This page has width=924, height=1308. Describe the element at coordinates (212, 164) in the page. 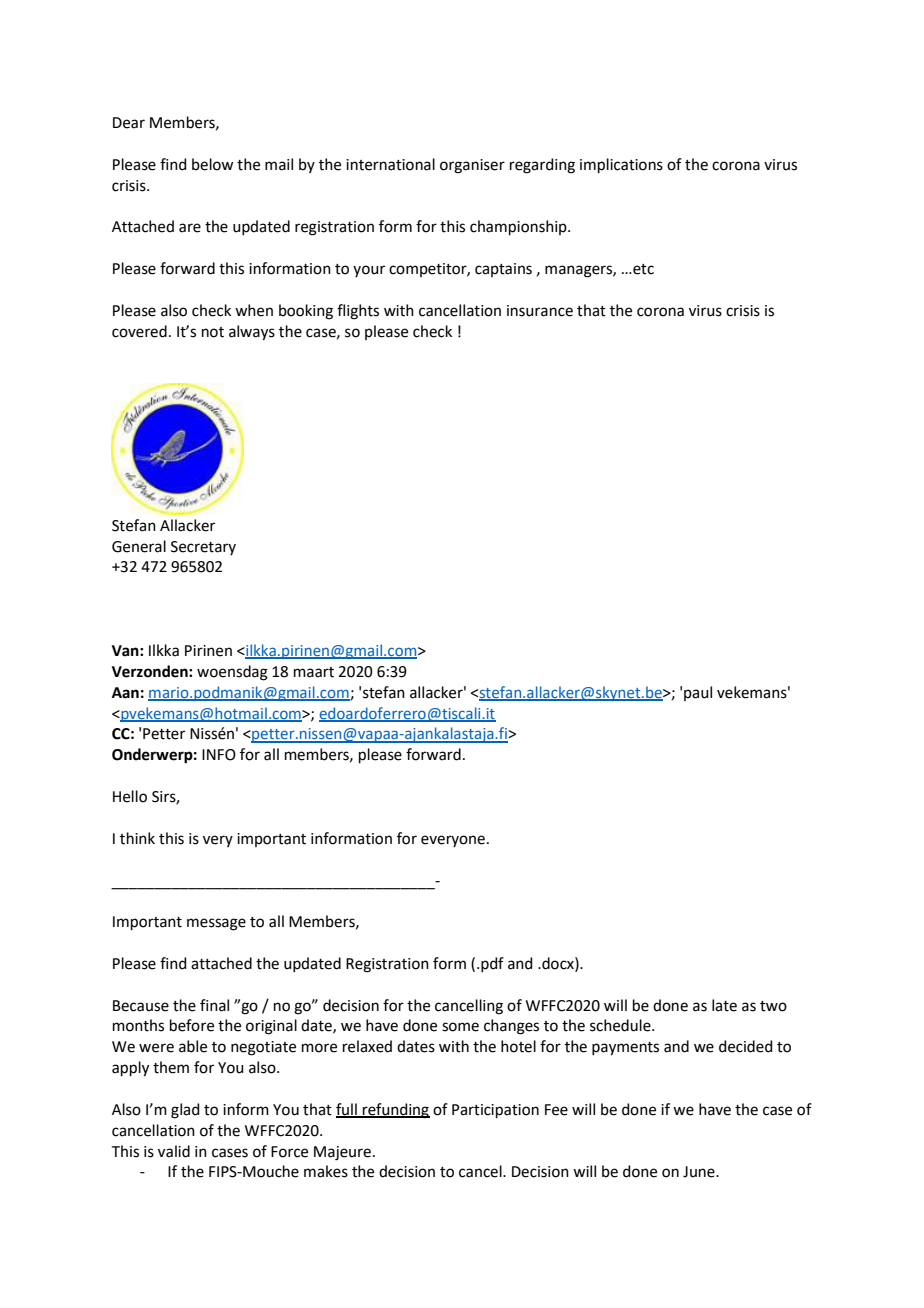

I see `below` at that location.
